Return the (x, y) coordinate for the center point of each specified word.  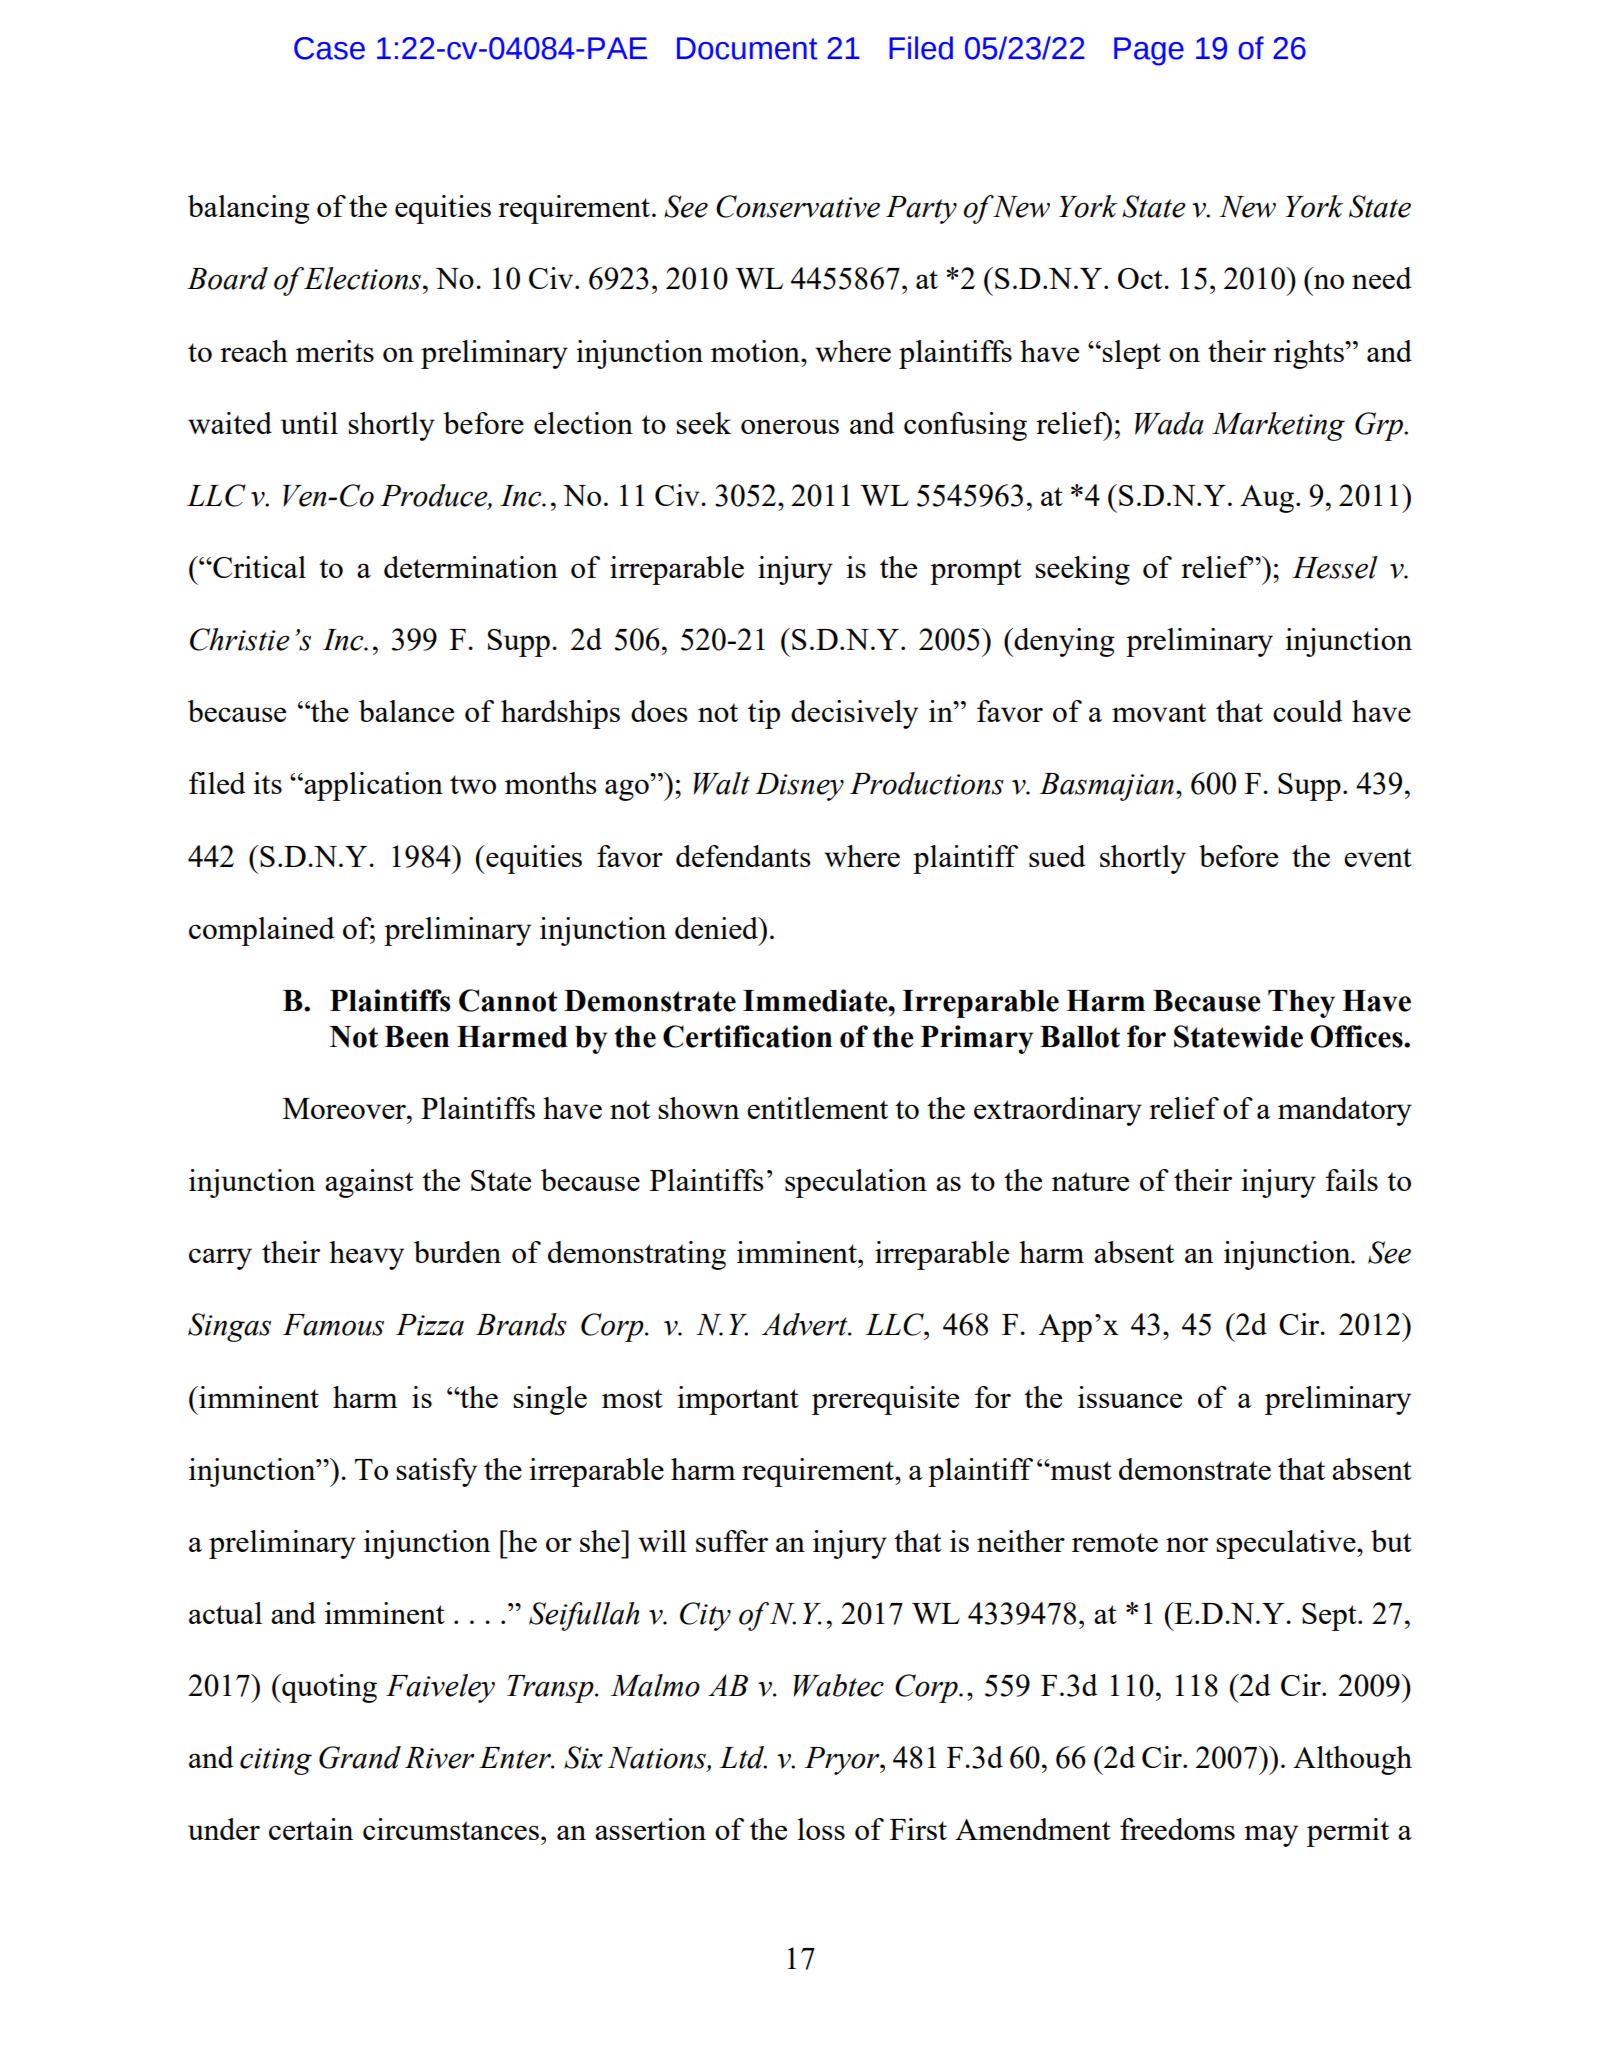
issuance (1130, 1397)
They (1301, 1004)
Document (747, 48)
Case (329, 48)
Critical (258, 567)
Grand (360, 1757)
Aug (1267, 499)
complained (262, 931)
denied (717, 928)
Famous (333, 1325)
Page (1149, 51)
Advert (806, 1324)
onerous (790, 426)
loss (821, 1829)
